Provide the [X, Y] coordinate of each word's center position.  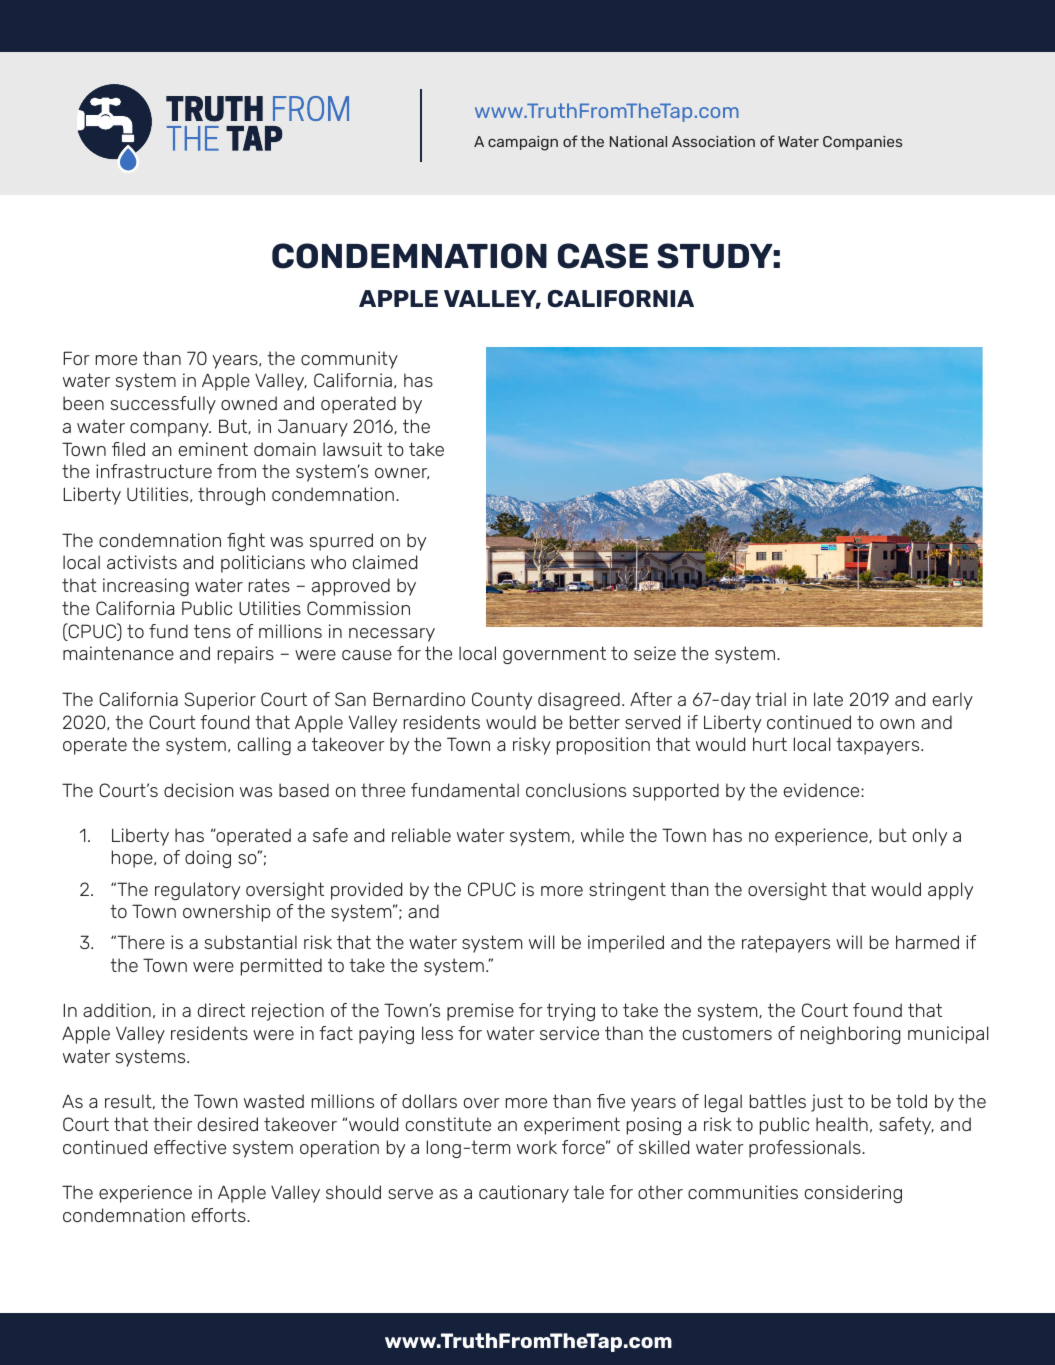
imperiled [626, 944]
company [170, 430]
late [828, 699]
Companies [862, 143]
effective [190, 1147]
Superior [220, 701]
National [638, 141]
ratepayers [786, 944]
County [502, 701]
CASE [603, 256]
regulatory [197, 891]
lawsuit [352, 449]
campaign [523, 143]
